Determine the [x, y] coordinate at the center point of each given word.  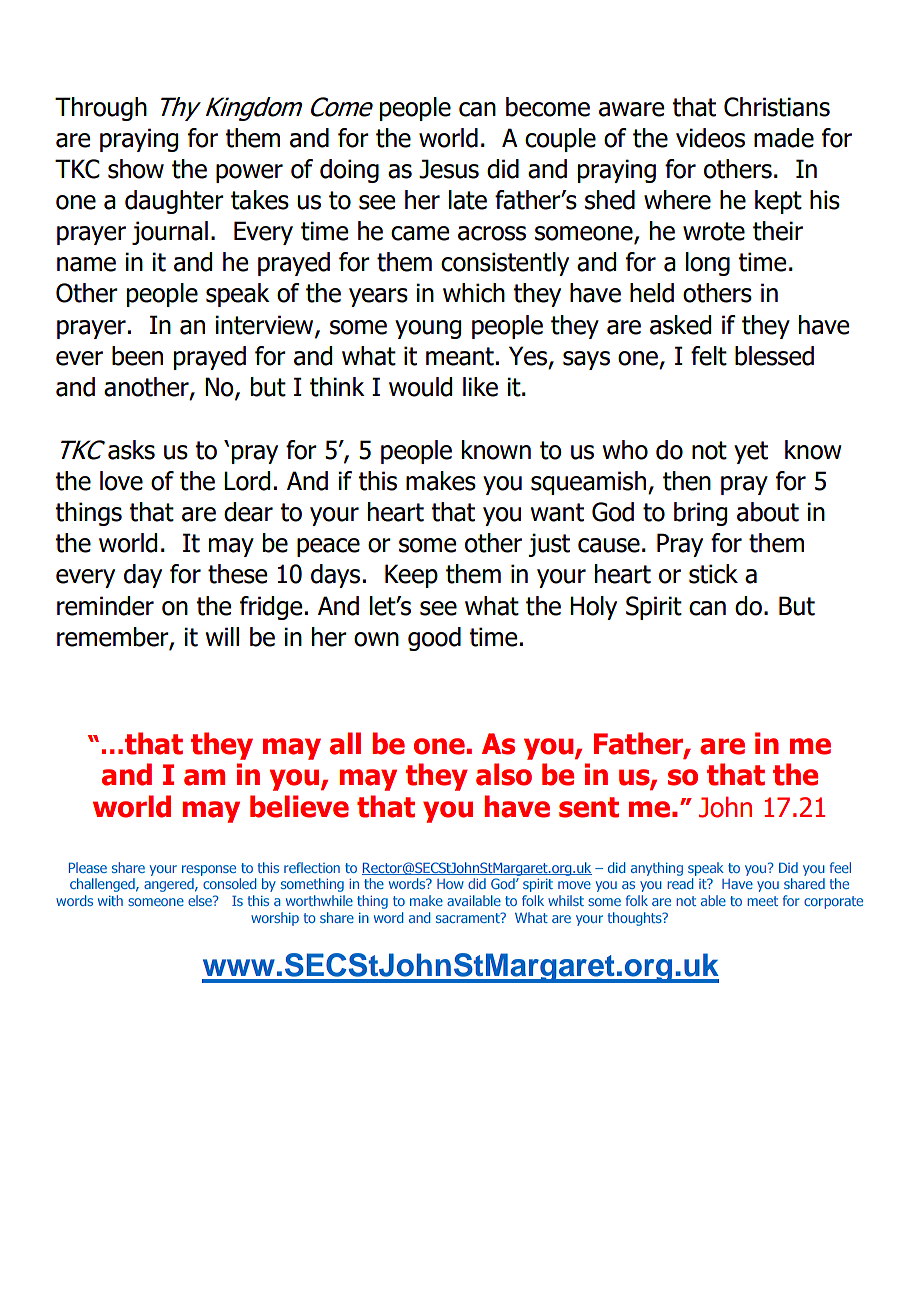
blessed [774, 356]
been [137, 356]
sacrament [469, 918]
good [434, 639]
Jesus [449, 169]
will [222, 636]
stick [713, 574]
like [480, 387]
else [201, 900]
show [136, 169]
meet [763, 901]
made [784, 138]
